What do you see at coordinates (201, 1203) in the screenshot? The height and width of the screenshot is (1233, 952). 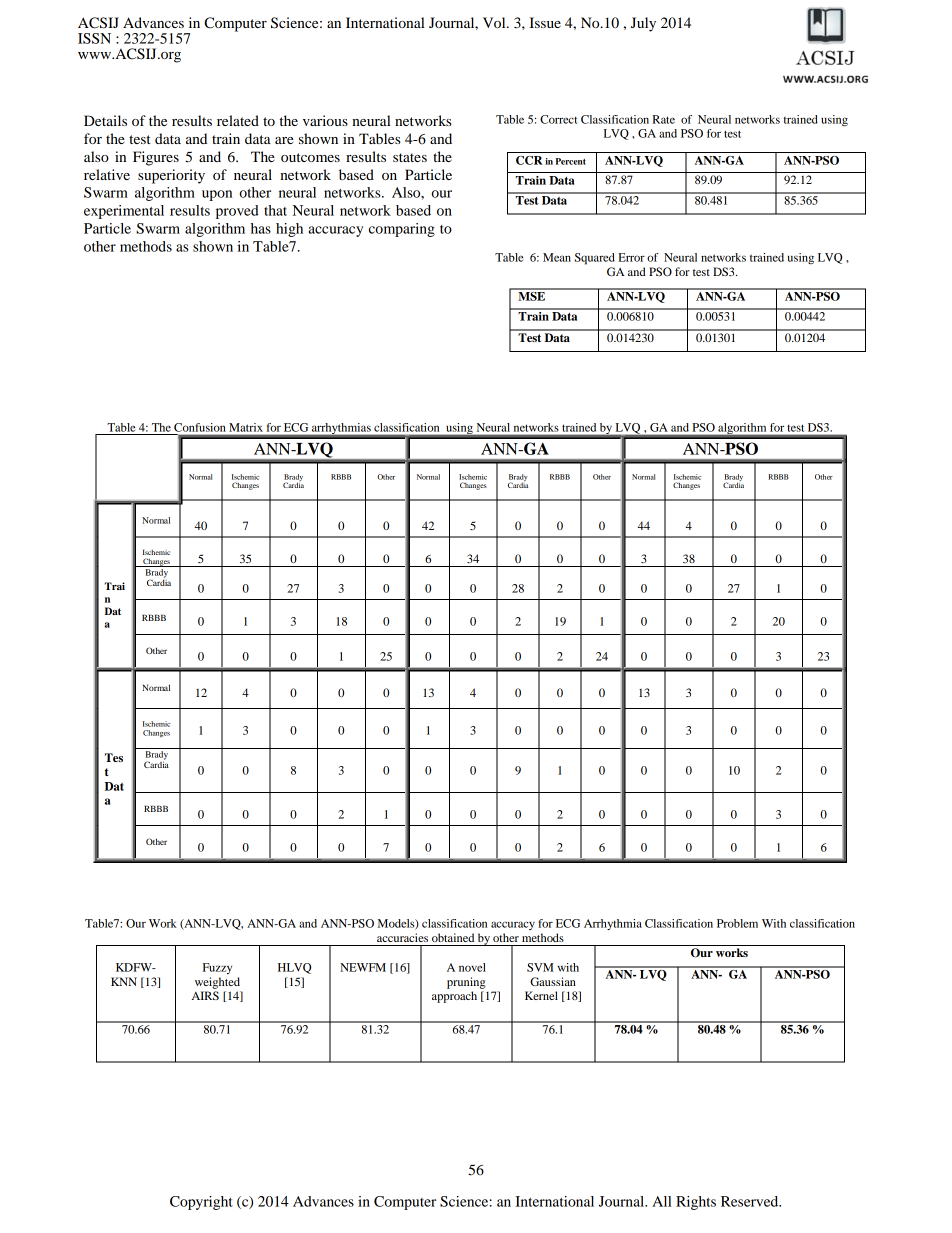 I see `Copyright` at bounding box center [201, 1203].
